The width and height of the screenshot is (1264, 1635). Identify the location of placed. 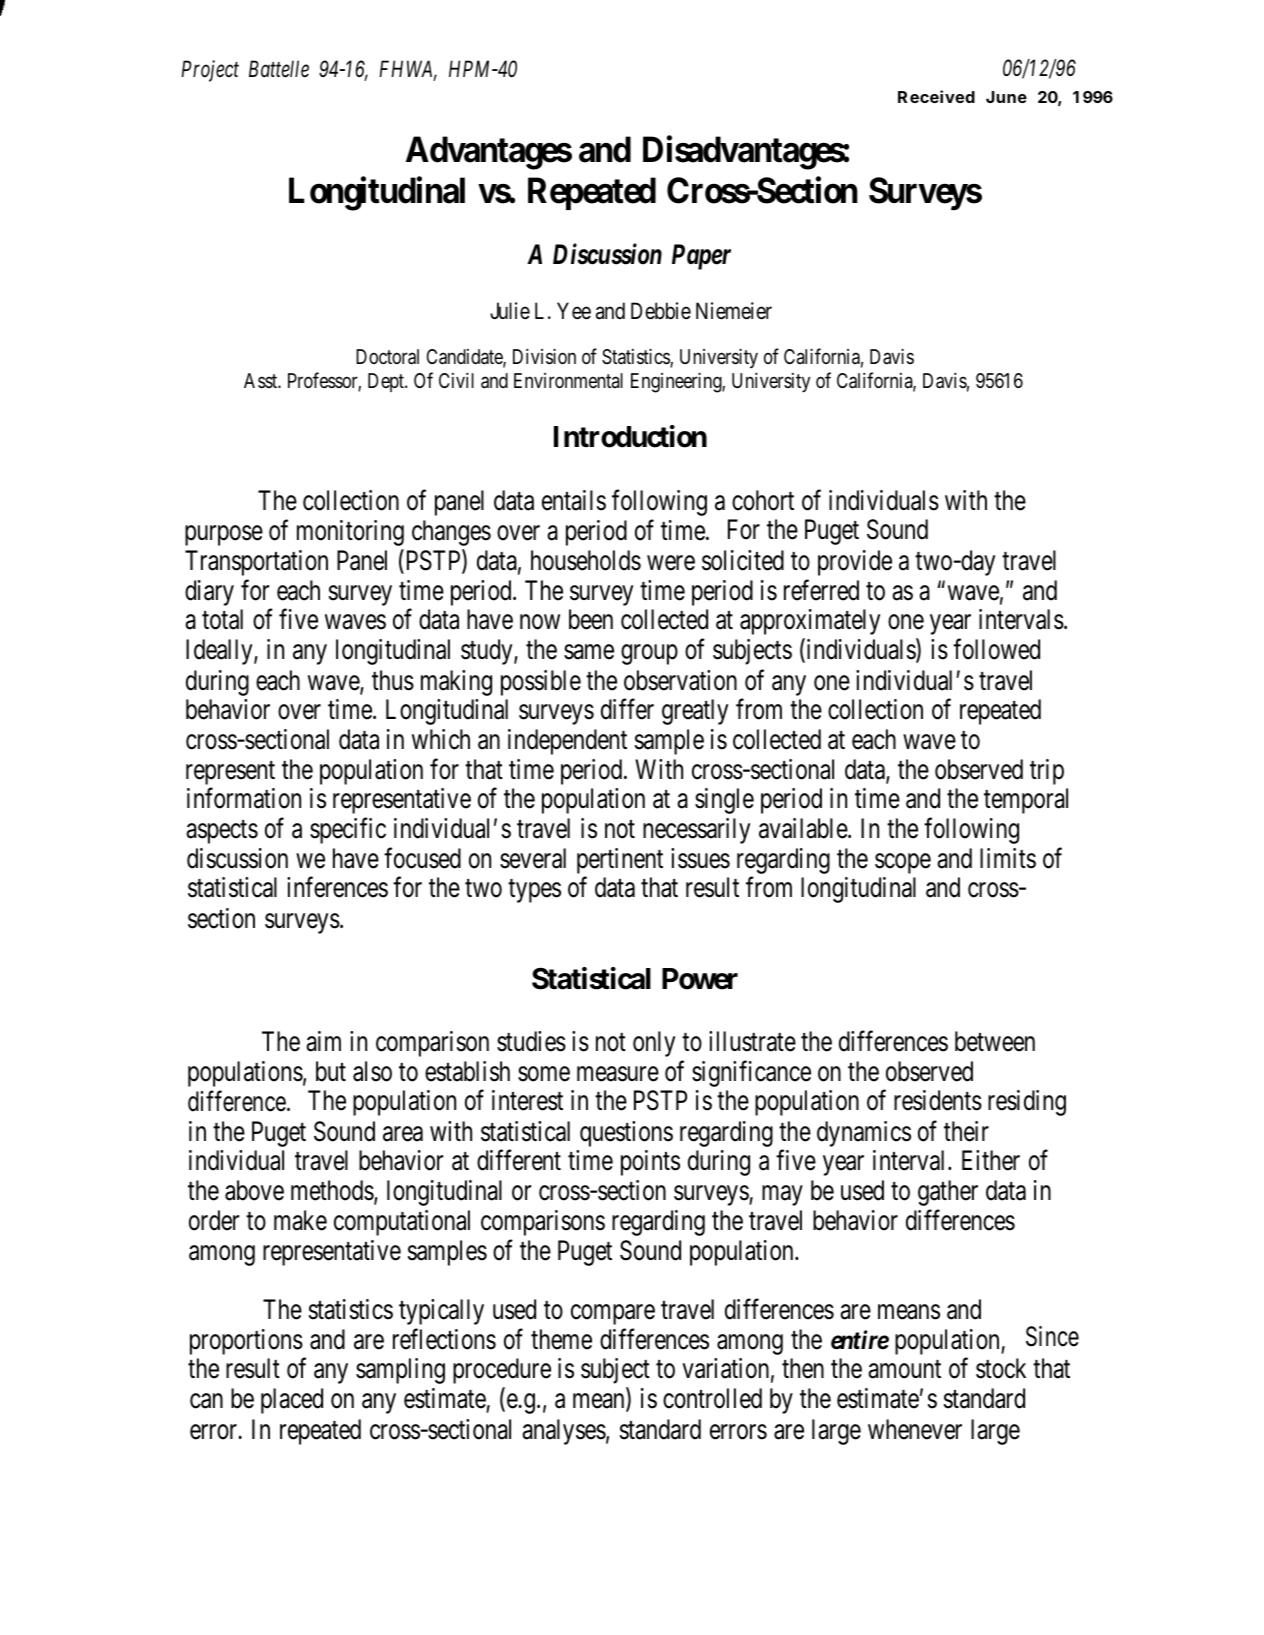
(292, 1401).
